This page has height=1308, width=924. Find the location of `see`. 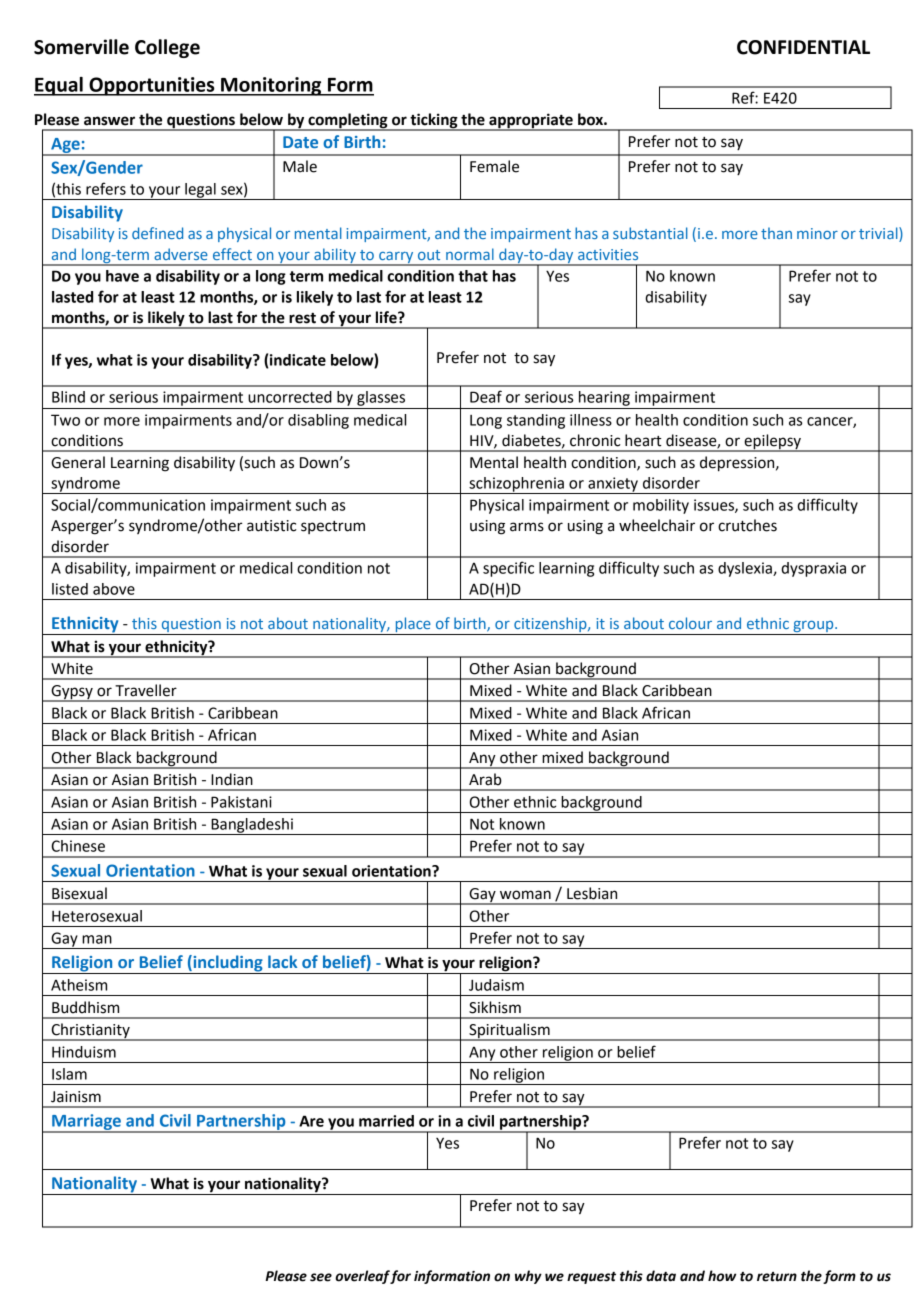

see is located at coordinates (321, 1277).
